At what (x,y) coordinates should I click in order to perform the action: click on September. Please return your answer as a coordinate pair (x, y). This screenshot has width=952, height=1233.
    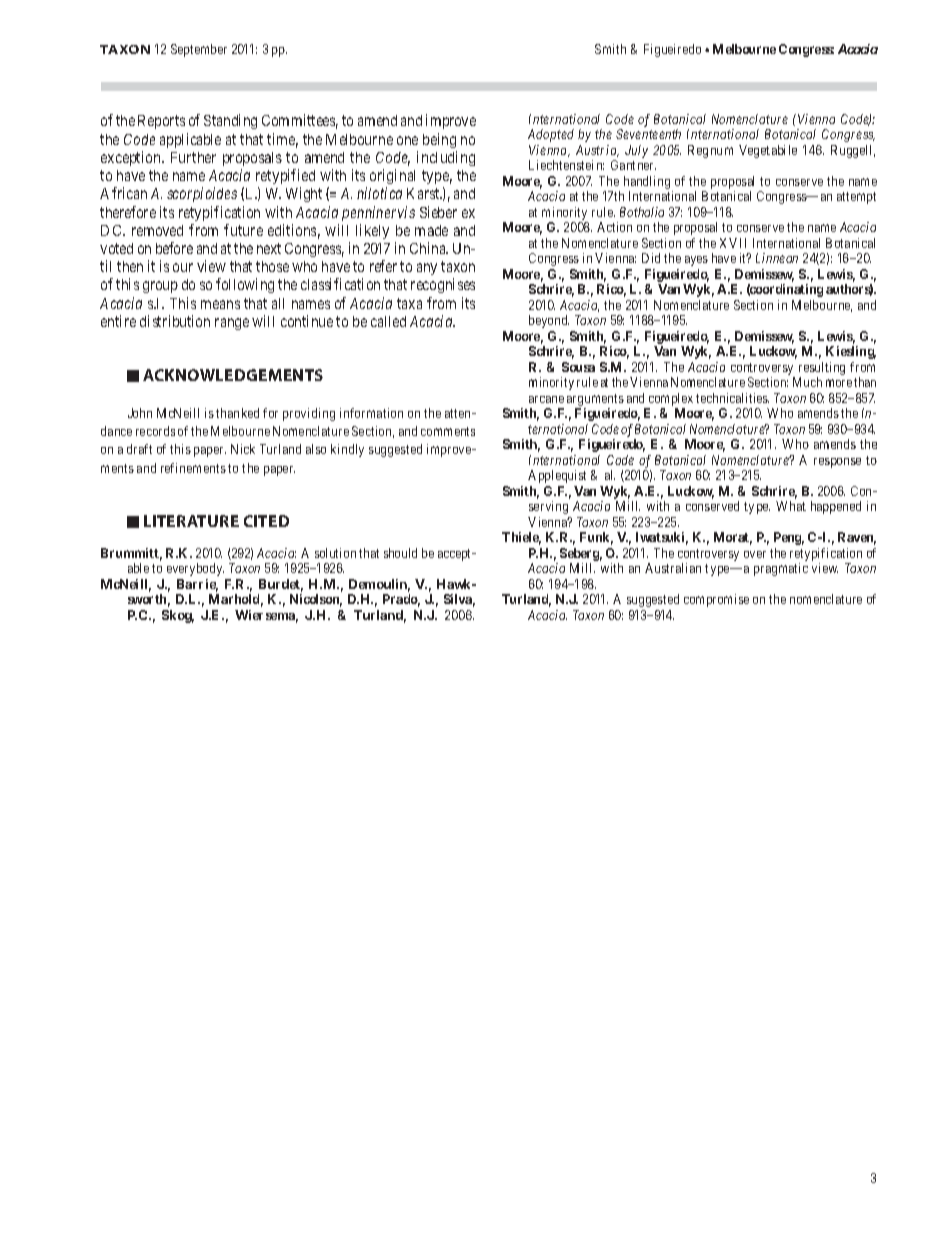
    Looking at the image, I should click on (199, 50).
